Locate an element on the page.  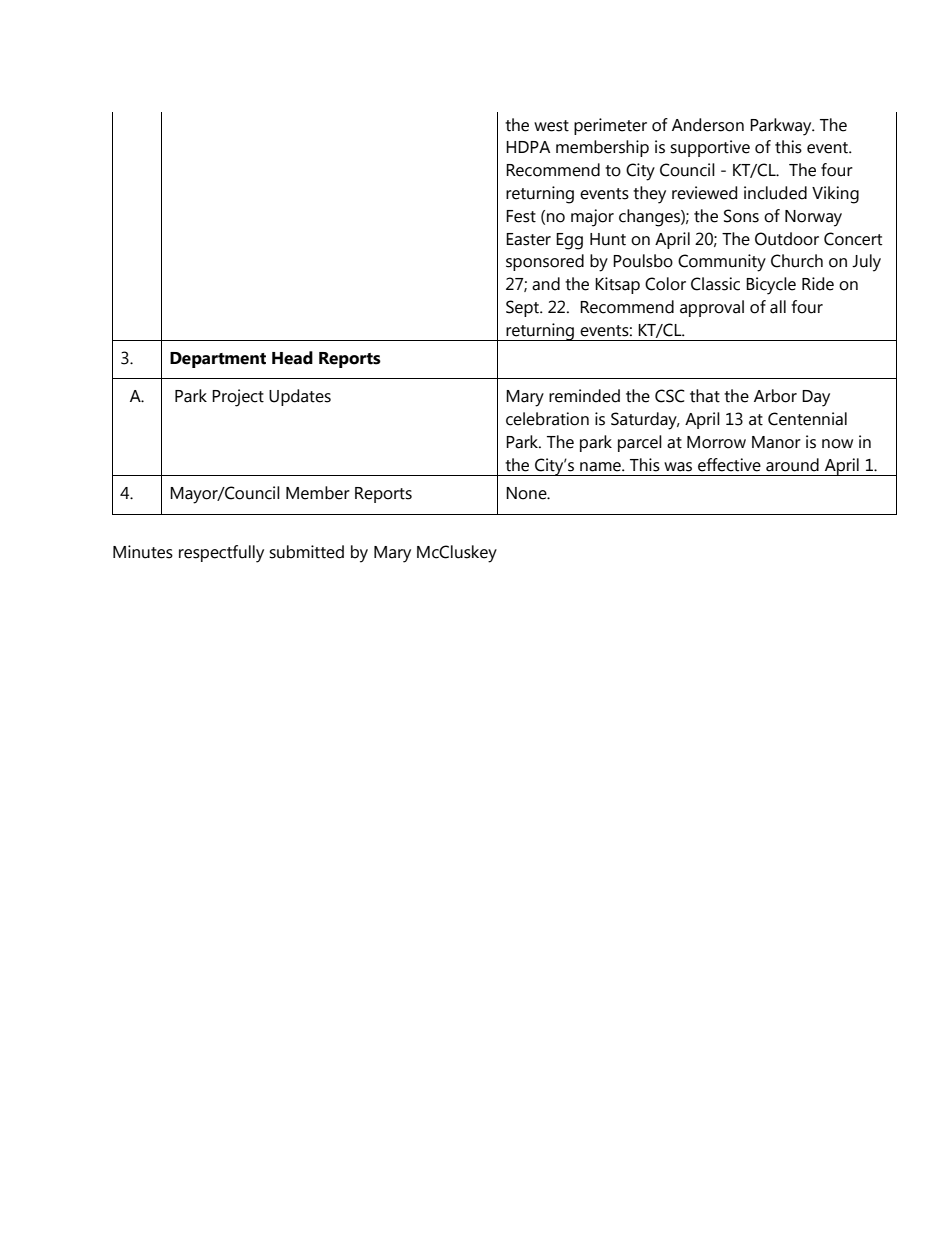
Department is located at coordinates (218, 360).
